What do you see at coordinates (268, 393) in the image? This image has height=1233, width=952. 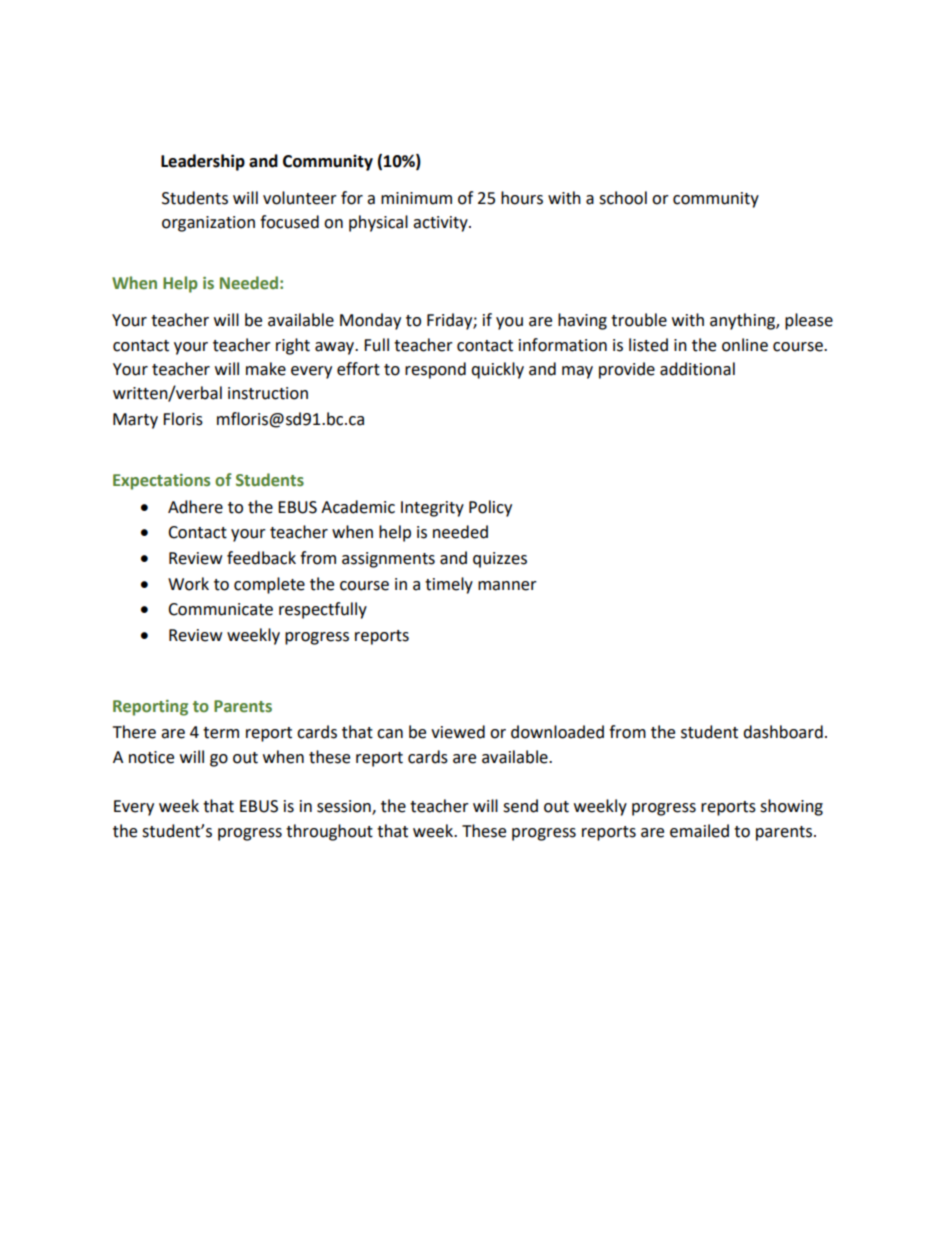 I see `instruction` at bounding box center [268, 393].
